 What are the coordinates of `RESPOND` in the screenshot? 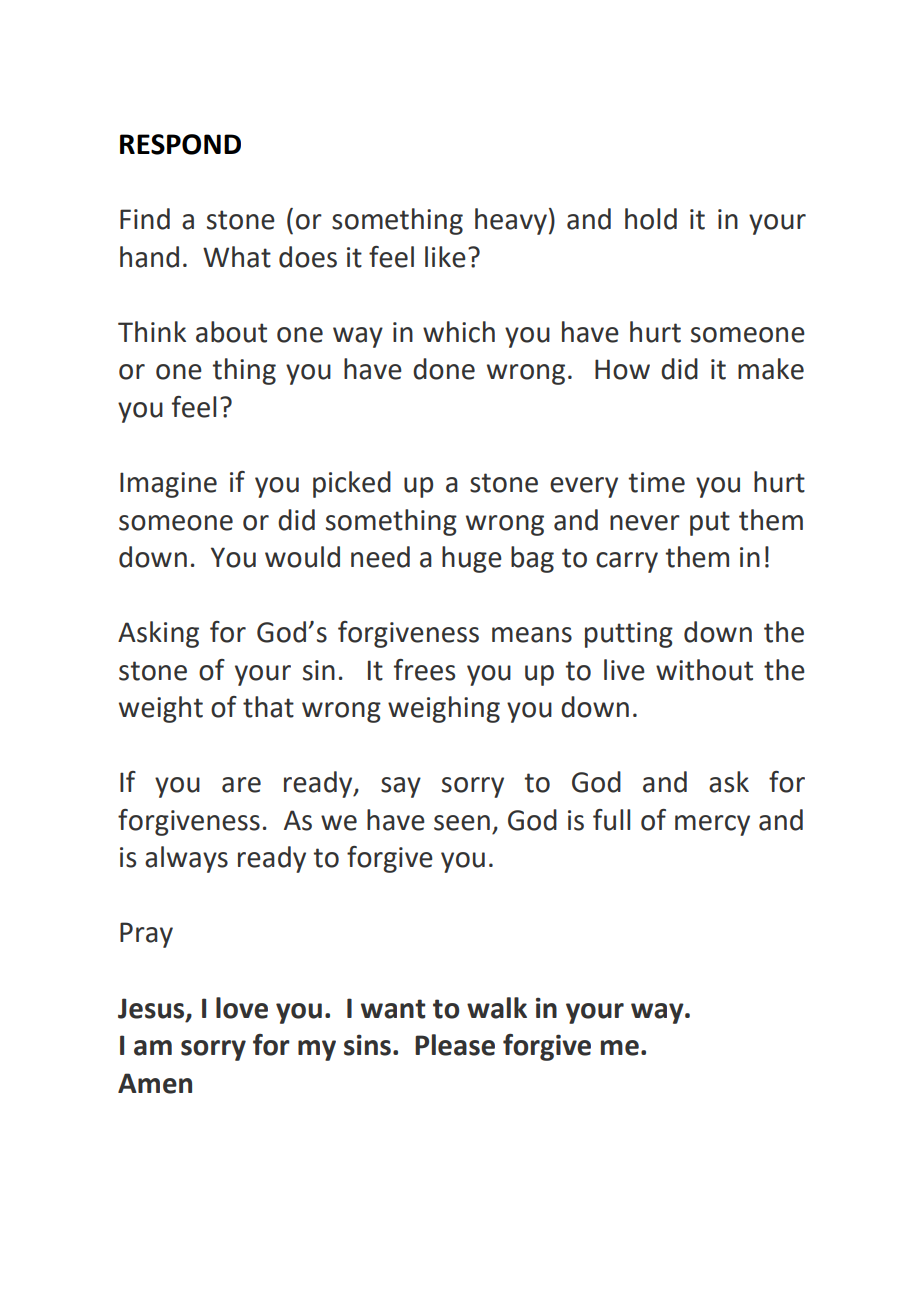 It's located at (180, 144).
